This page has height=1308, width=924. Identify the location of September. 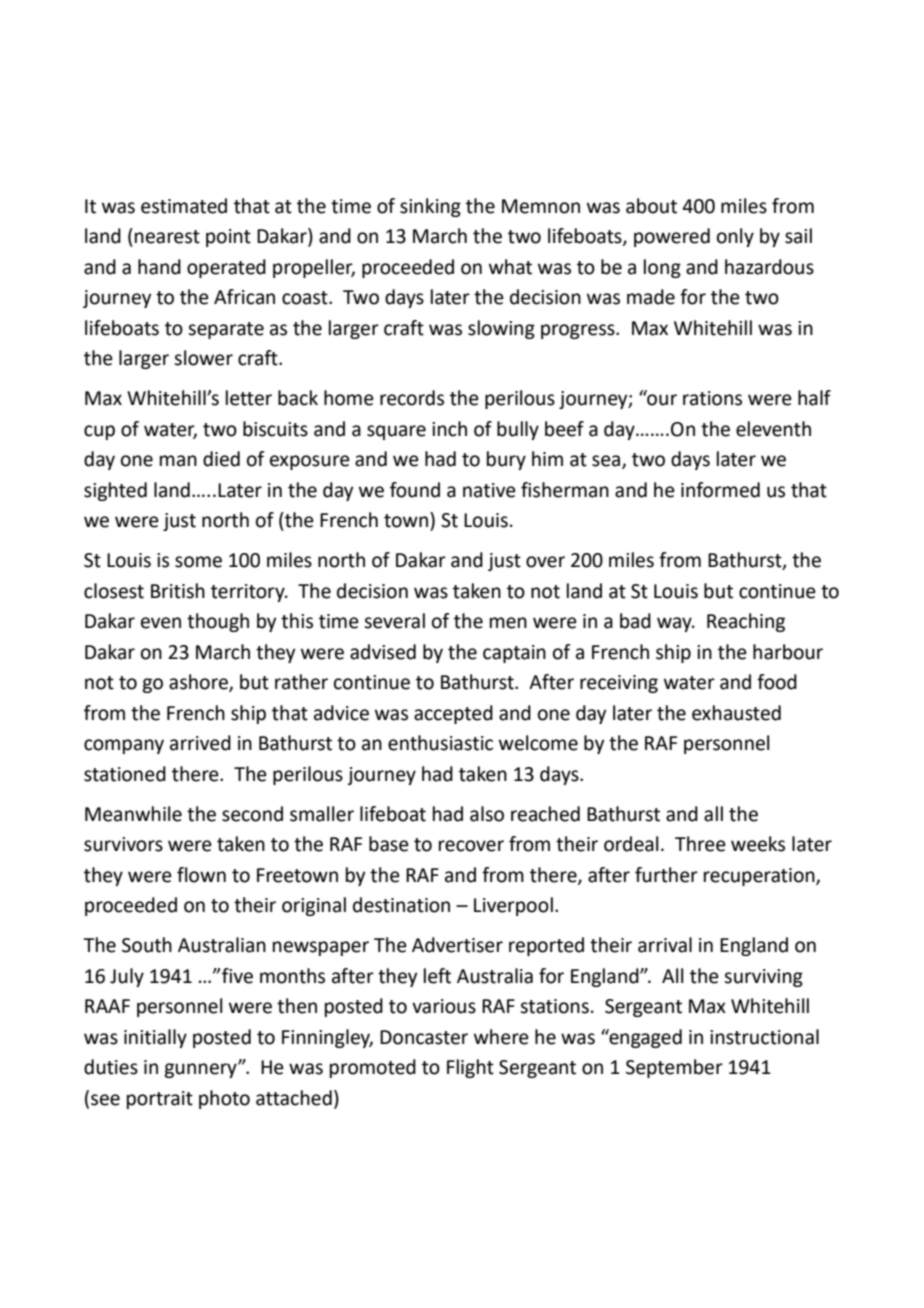
(674, 1068).
